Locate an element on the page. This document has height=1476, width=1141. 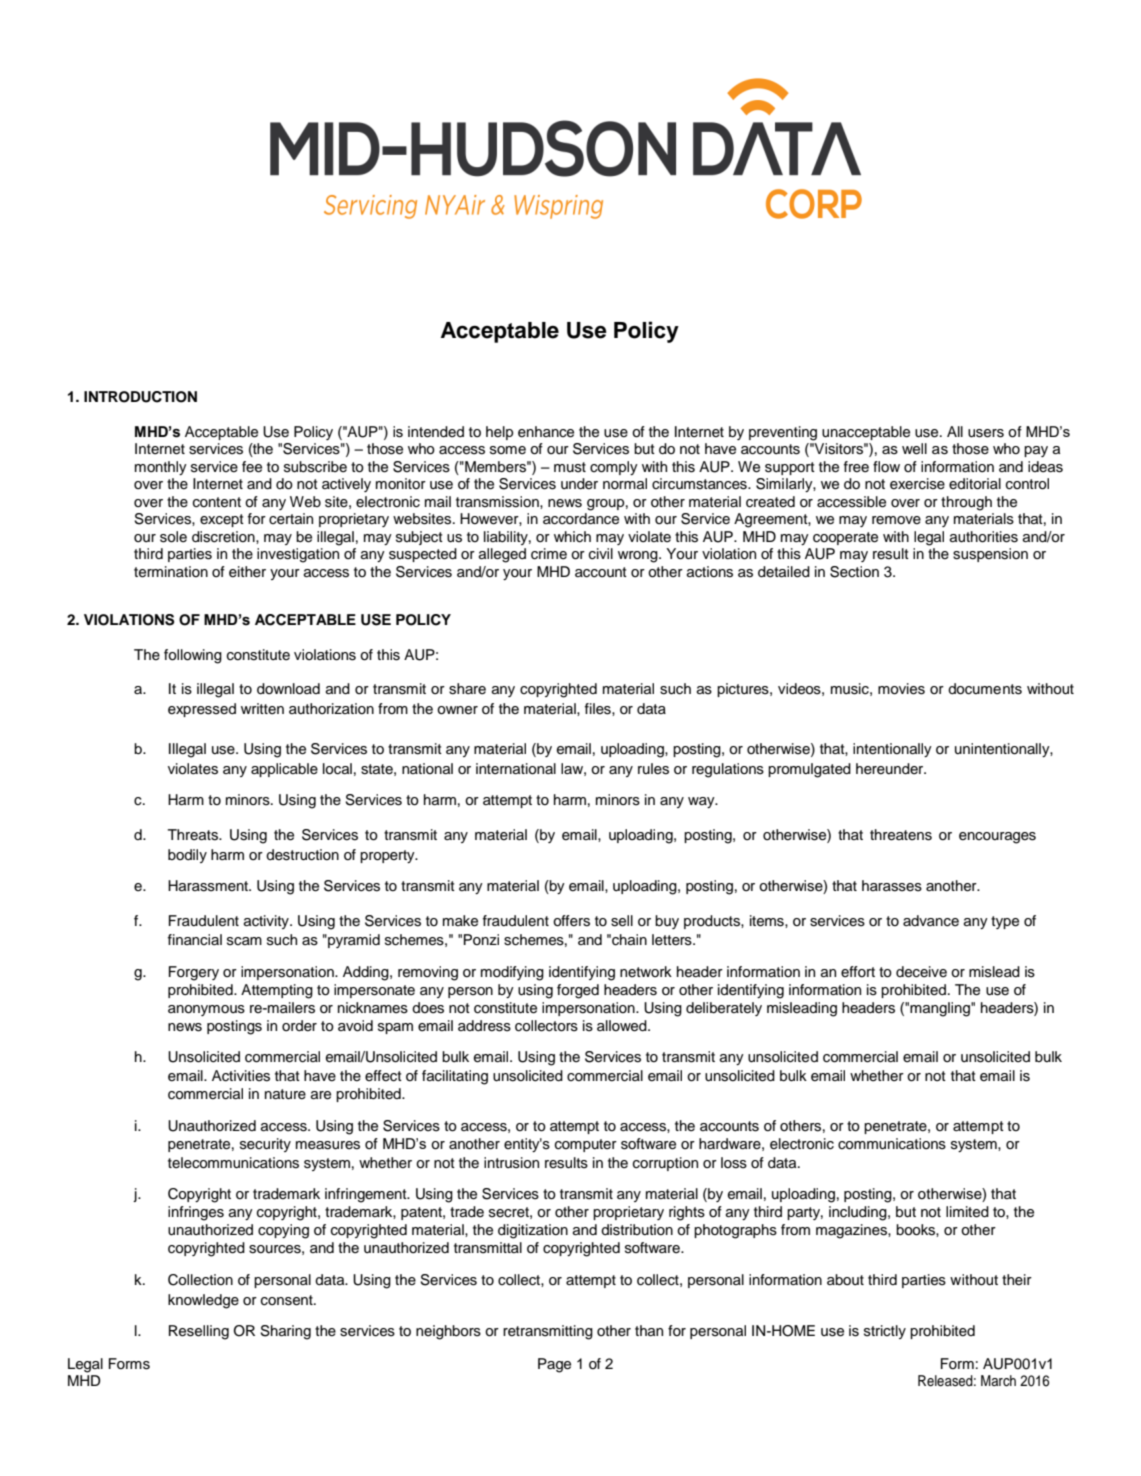
enhance is located at coordinates (546, 432).
